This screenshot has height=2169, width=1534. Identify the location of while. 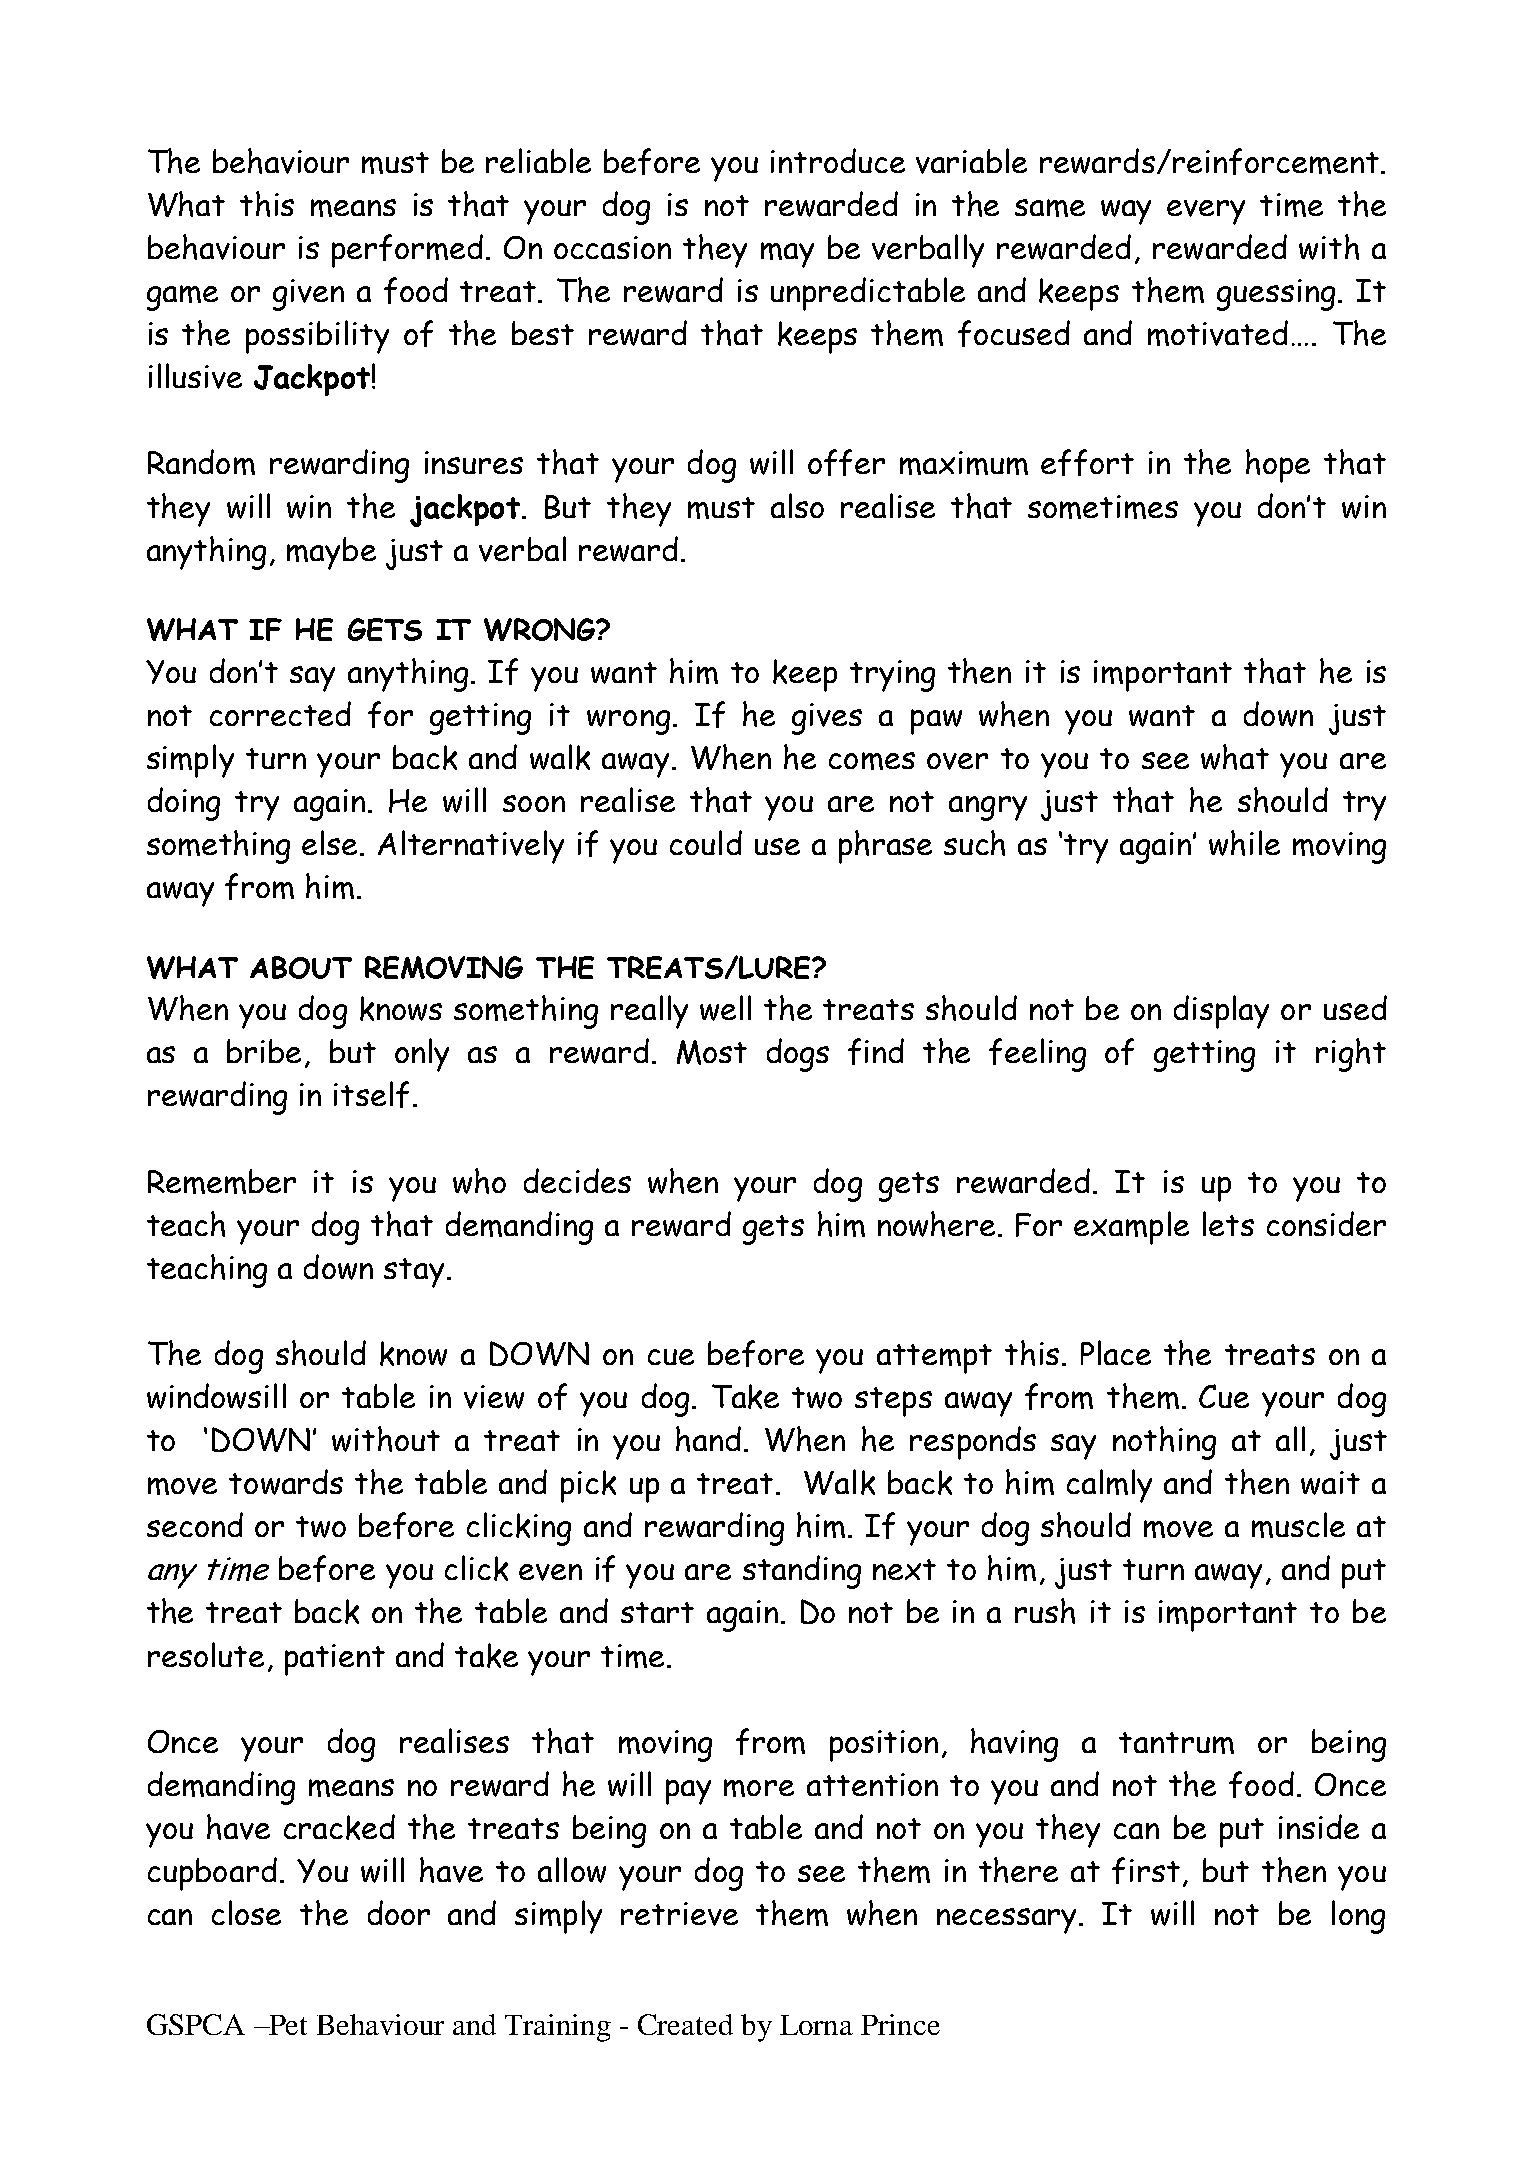
(1244, 843).
